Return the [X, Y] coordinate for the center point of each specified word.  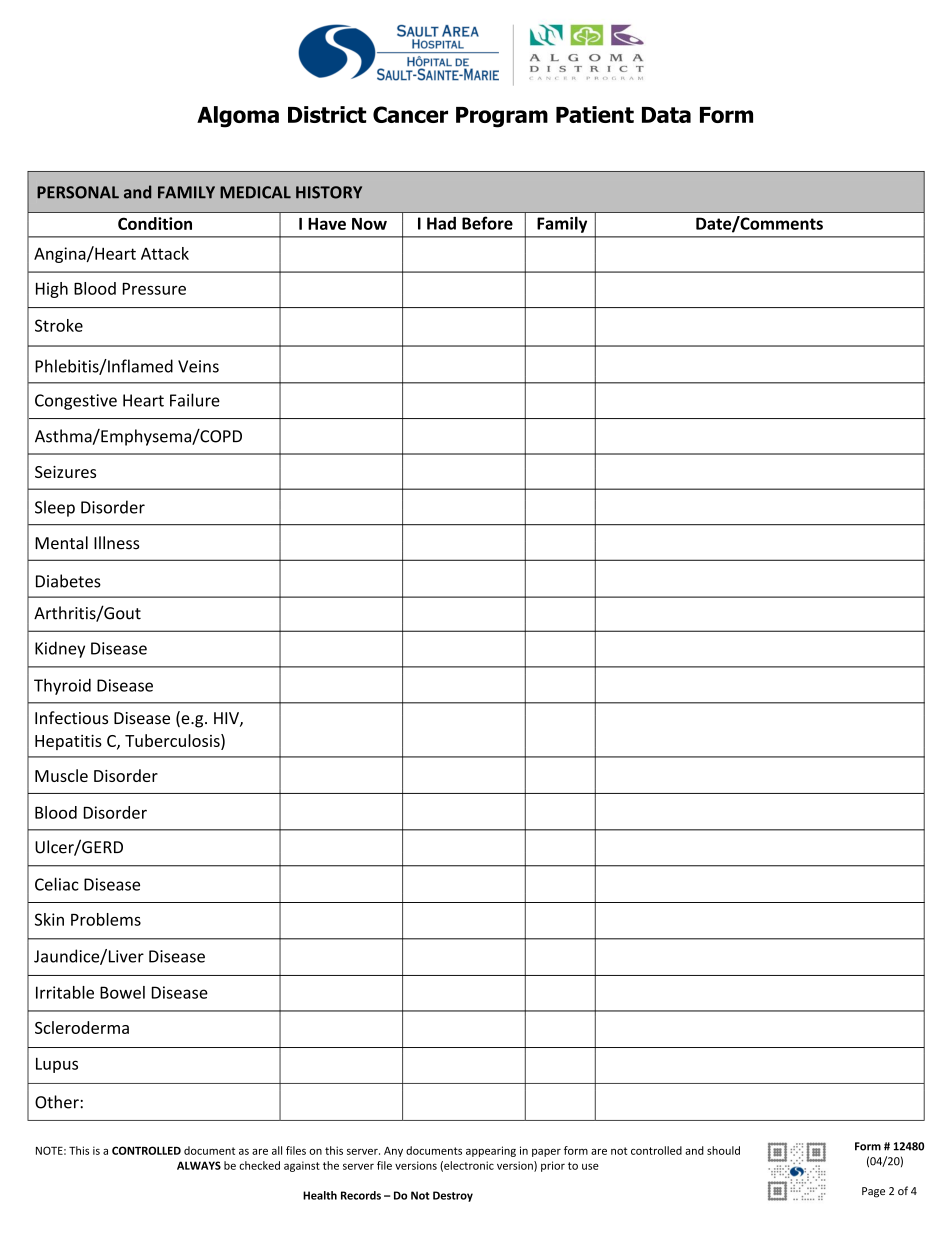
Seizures [65, 472]
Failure [195, 400]
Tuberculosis [173, 742]
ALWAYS [199, 1165]
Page [873, 1192]
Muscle [61, 775]
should [723, 1150]
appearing [491, 1151]
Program [502, 117]
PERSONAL [78, 192]
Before [487, 223]
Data [666, 115]
